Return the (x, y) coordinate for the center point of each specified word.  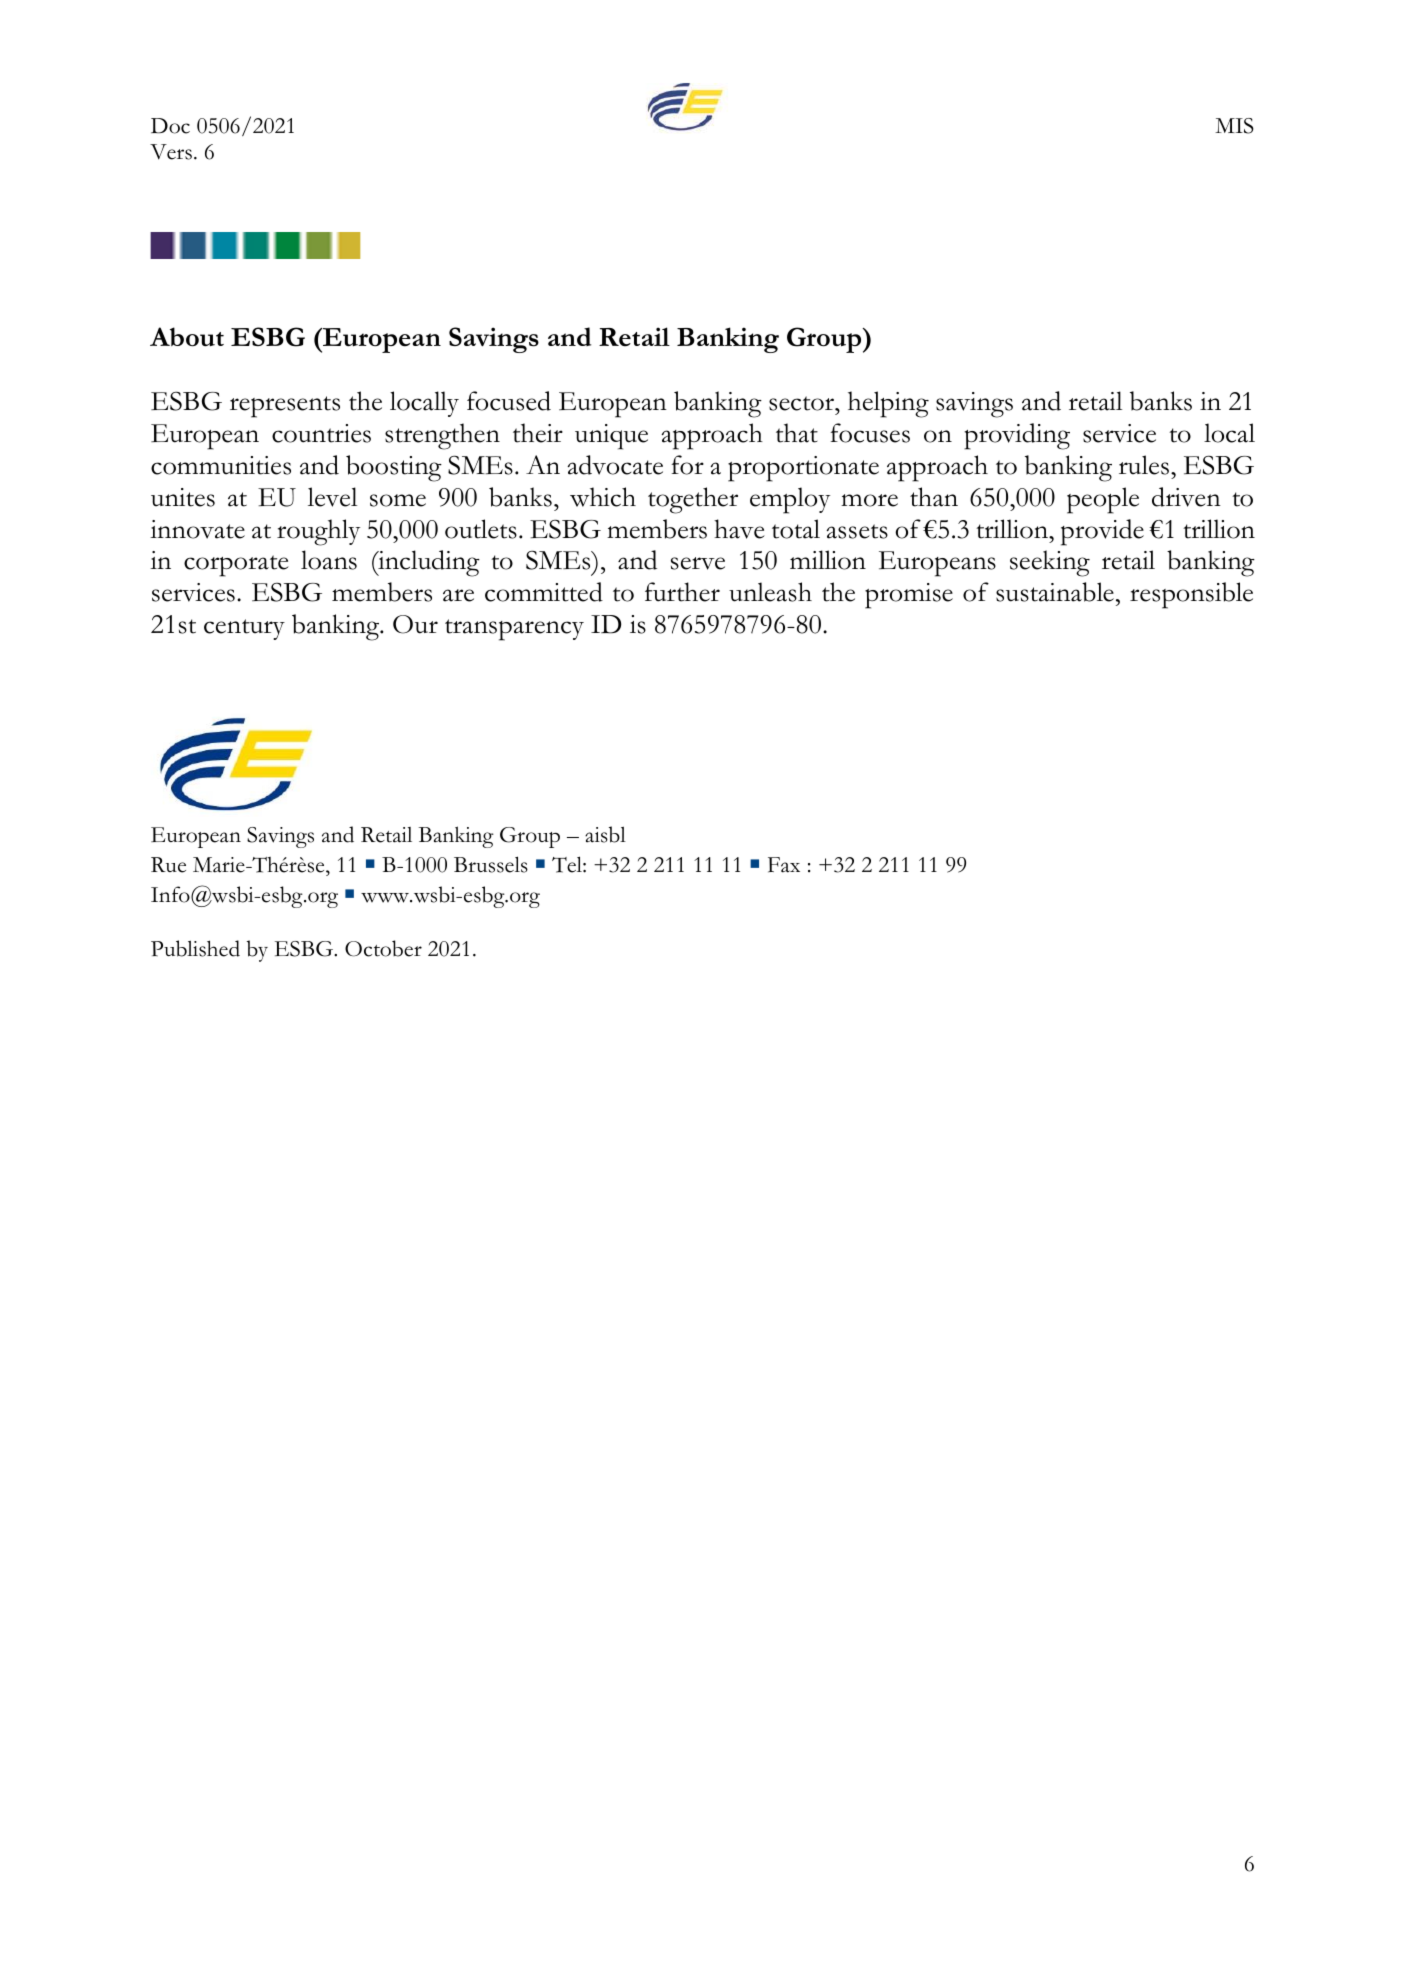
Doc (170, 126)
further (682, 592)
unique (611, 437)
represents (285, 407)
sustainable (1055, 592)
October (383, 948)
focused (509, 401)
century (244, 629)
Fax (784, 865)
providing (1017, 436)
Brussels (491, 864)
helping (888, 404)
